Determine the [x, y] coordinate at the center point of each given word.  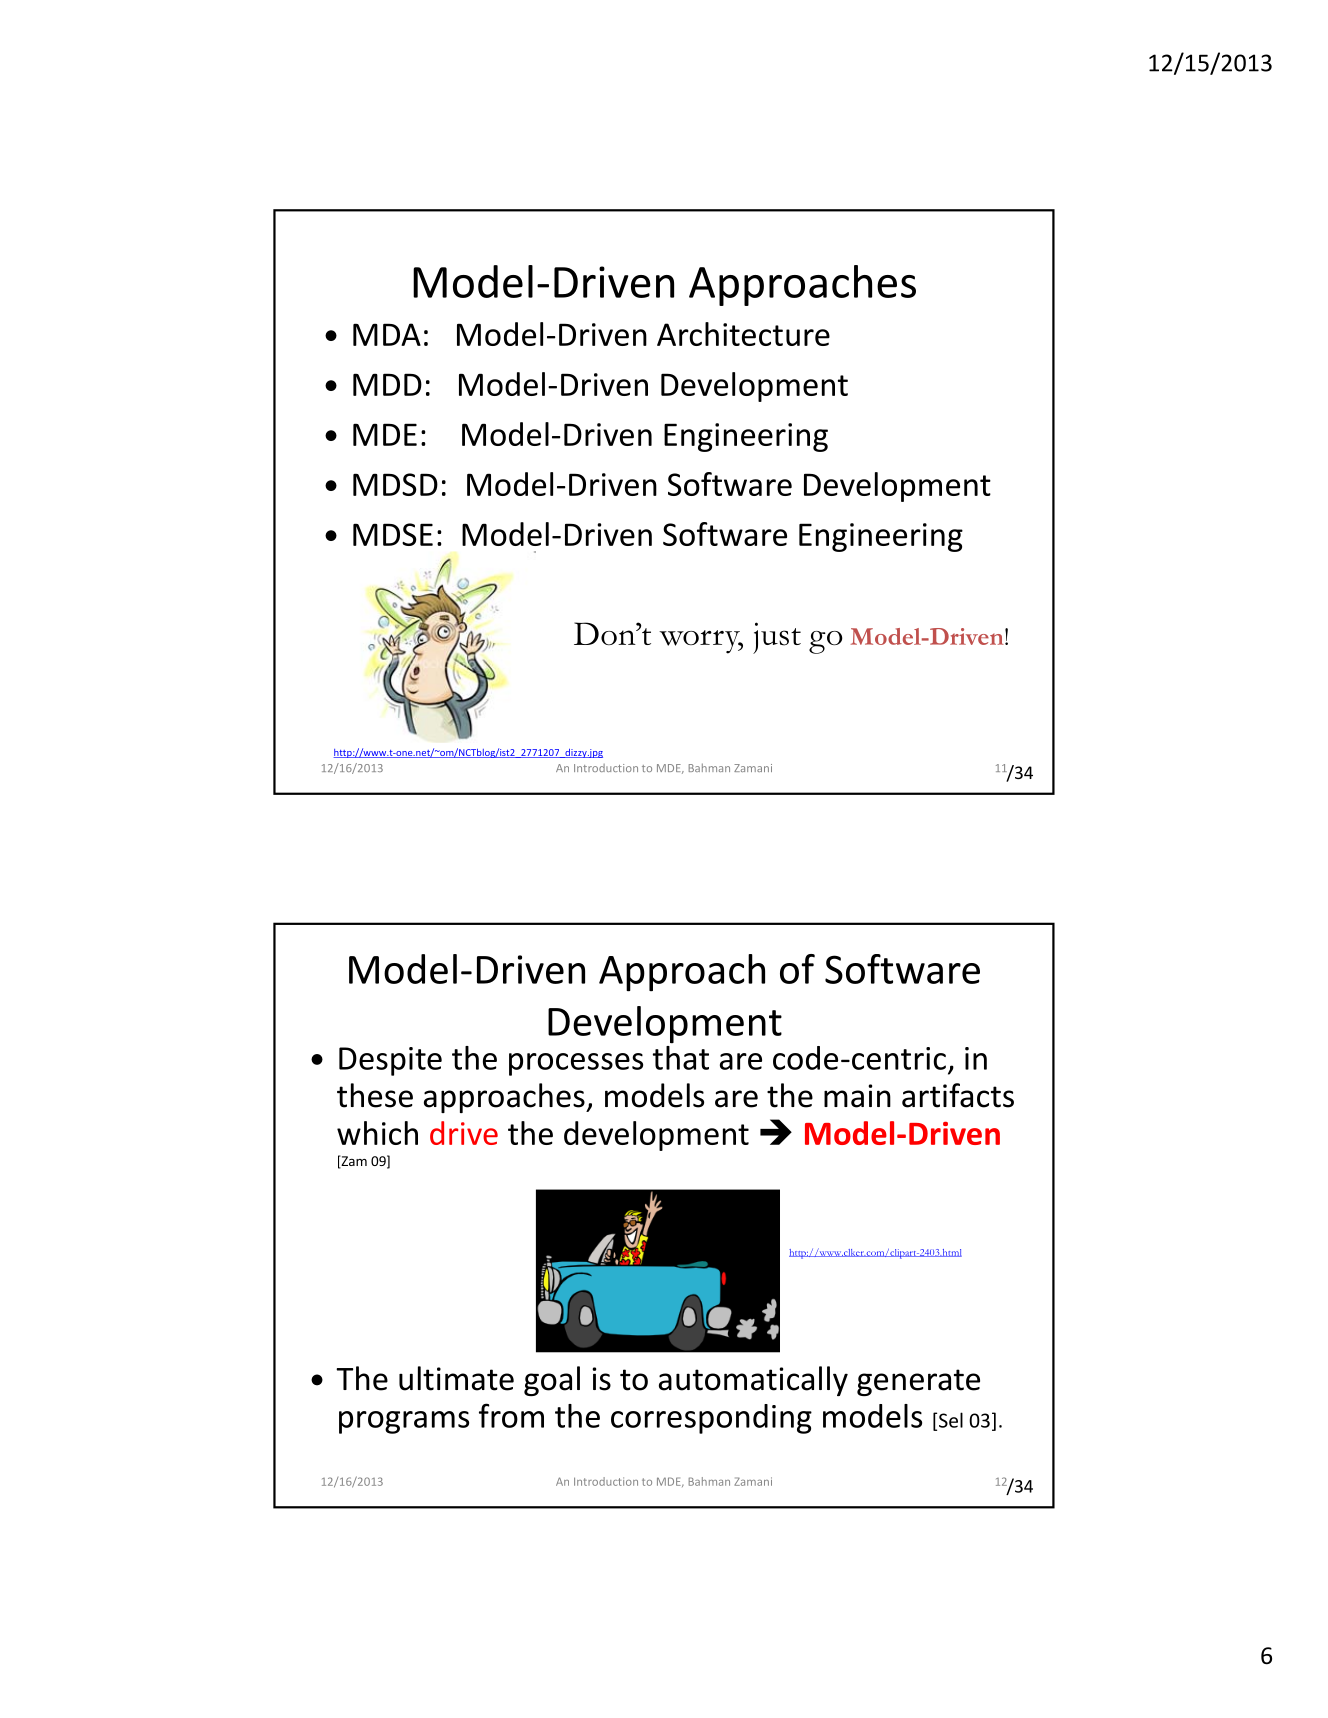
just [777, 638]
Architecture [743, 334]
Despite [390, 1061]
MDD [387, 384]
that [681, 1056]
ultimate [456, 1378]
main [857, 1096]
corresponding [711, 1419]
